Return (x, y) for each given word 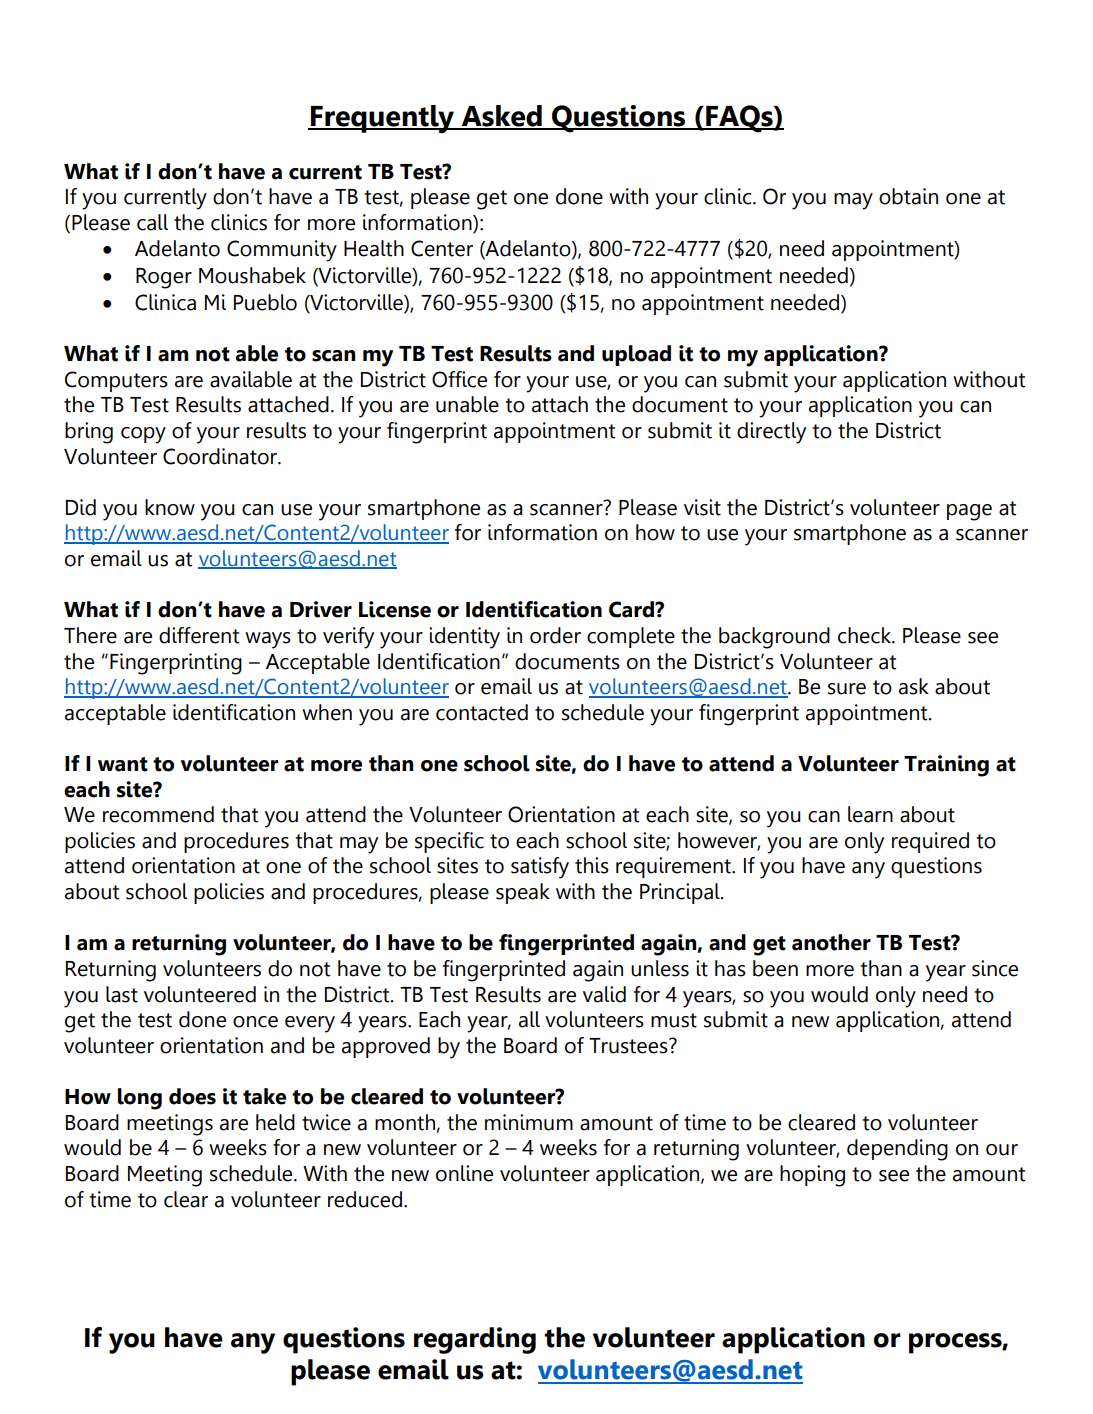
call (152, 222)
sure (847, 689)
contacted (482, 712)
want (123, 764)
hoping (812, 1176)
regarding (475, 1340)
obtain (908, 196)
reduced (365, 1199)
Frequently (383, 119)
